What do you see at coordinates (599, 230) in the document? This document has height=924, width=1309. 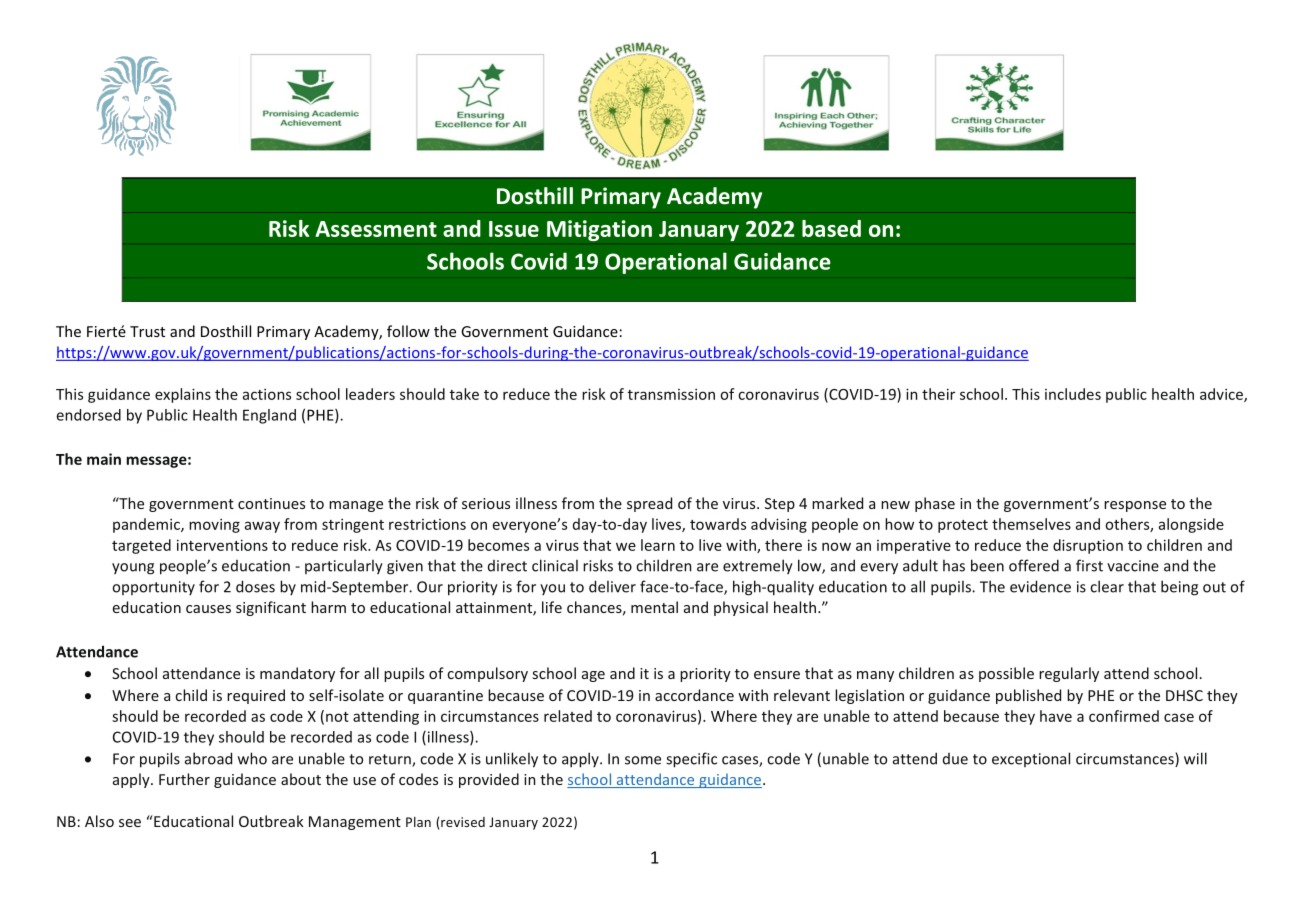 I see `Mitigation` at bounding box center [599, 230].
